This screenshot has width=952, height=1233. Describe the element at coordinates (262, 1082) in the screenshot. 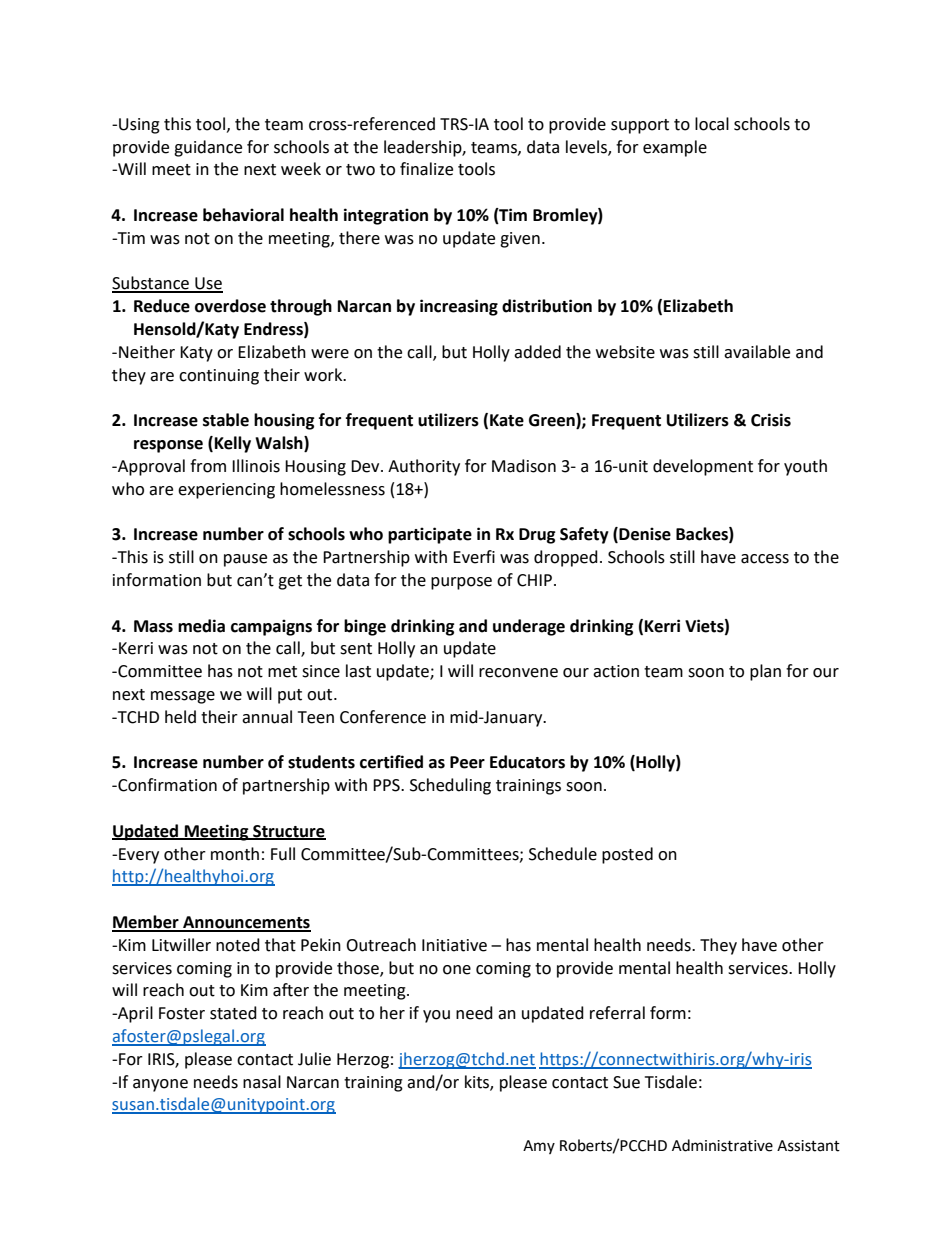

I see `nasal` at that location.
